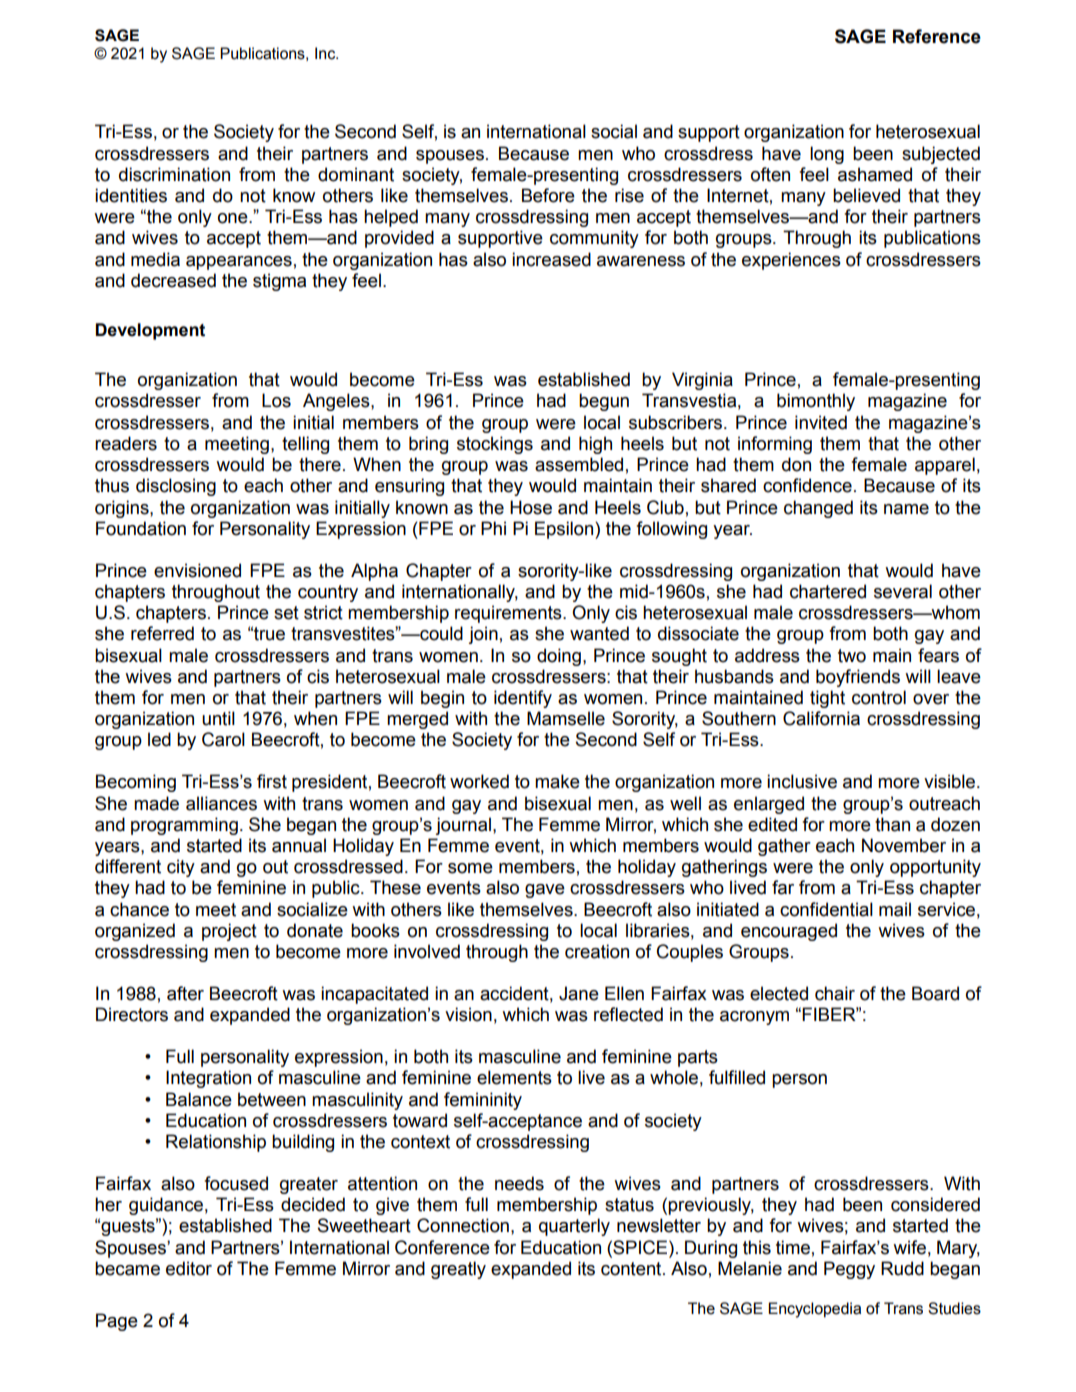 The width and height of the screenshot is (1076, 1392). What do you see at coordinates (849, 1270) in the screenshot?
I see `Peggy` at bounding box center [849, 1270].
